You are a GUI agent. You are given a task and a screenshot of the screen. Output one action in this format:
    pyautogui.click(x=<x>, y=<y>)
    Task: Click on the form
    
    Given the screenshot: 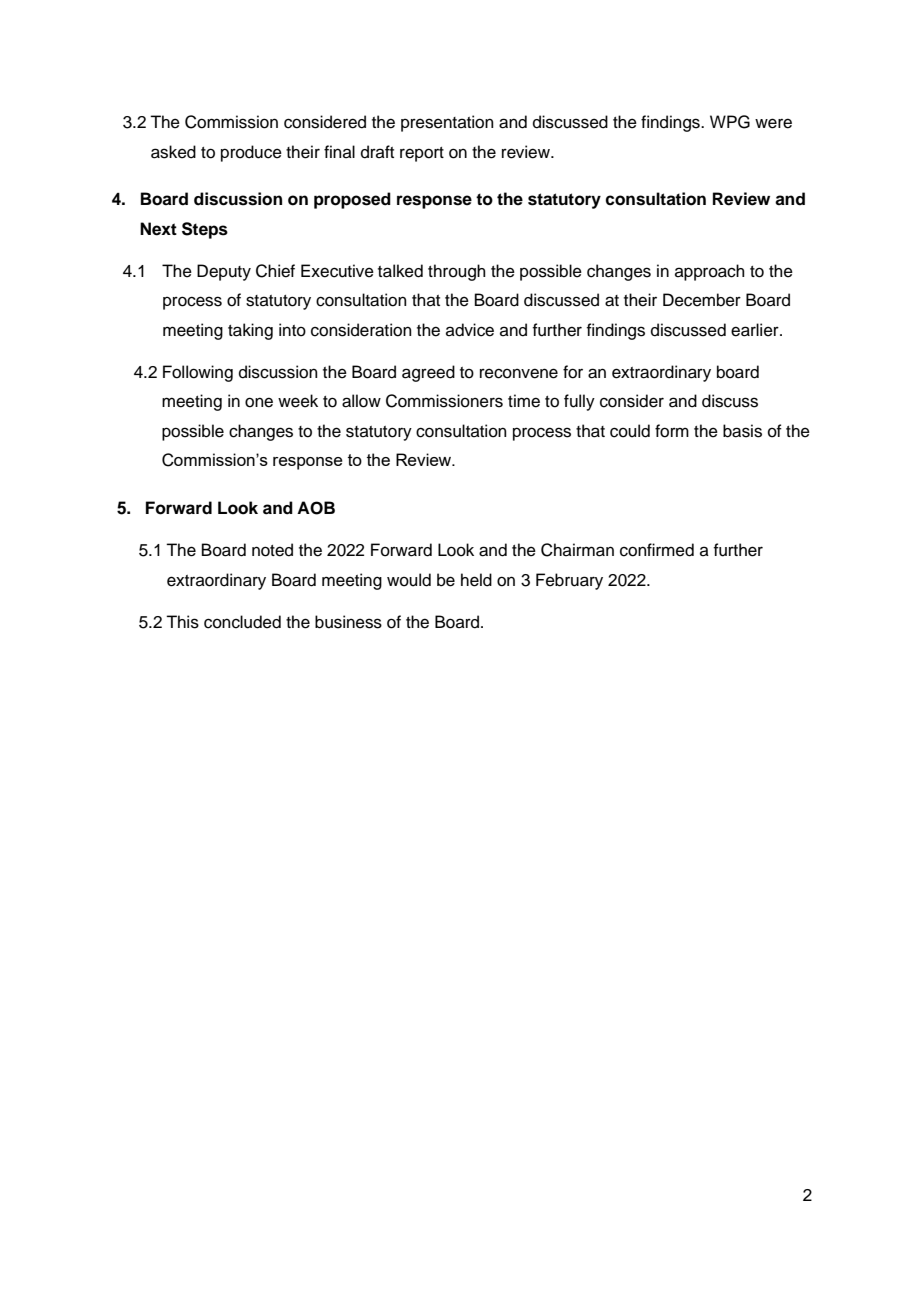 What is the action you would take?
    pyautogui.click(x=672, y=431)
